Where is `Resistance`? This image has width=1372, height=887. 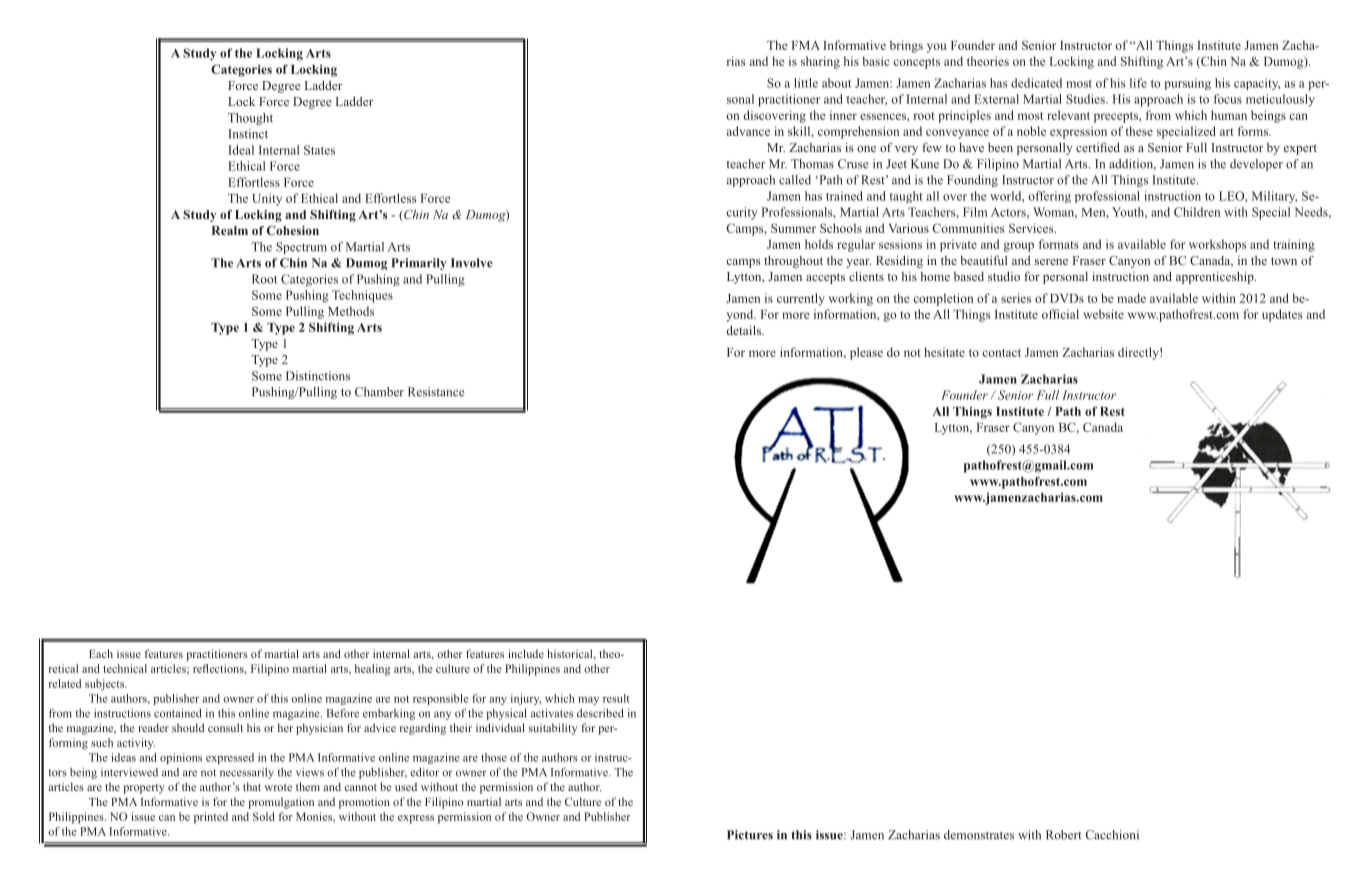
Resistance is located at coordinates (436, 392).
